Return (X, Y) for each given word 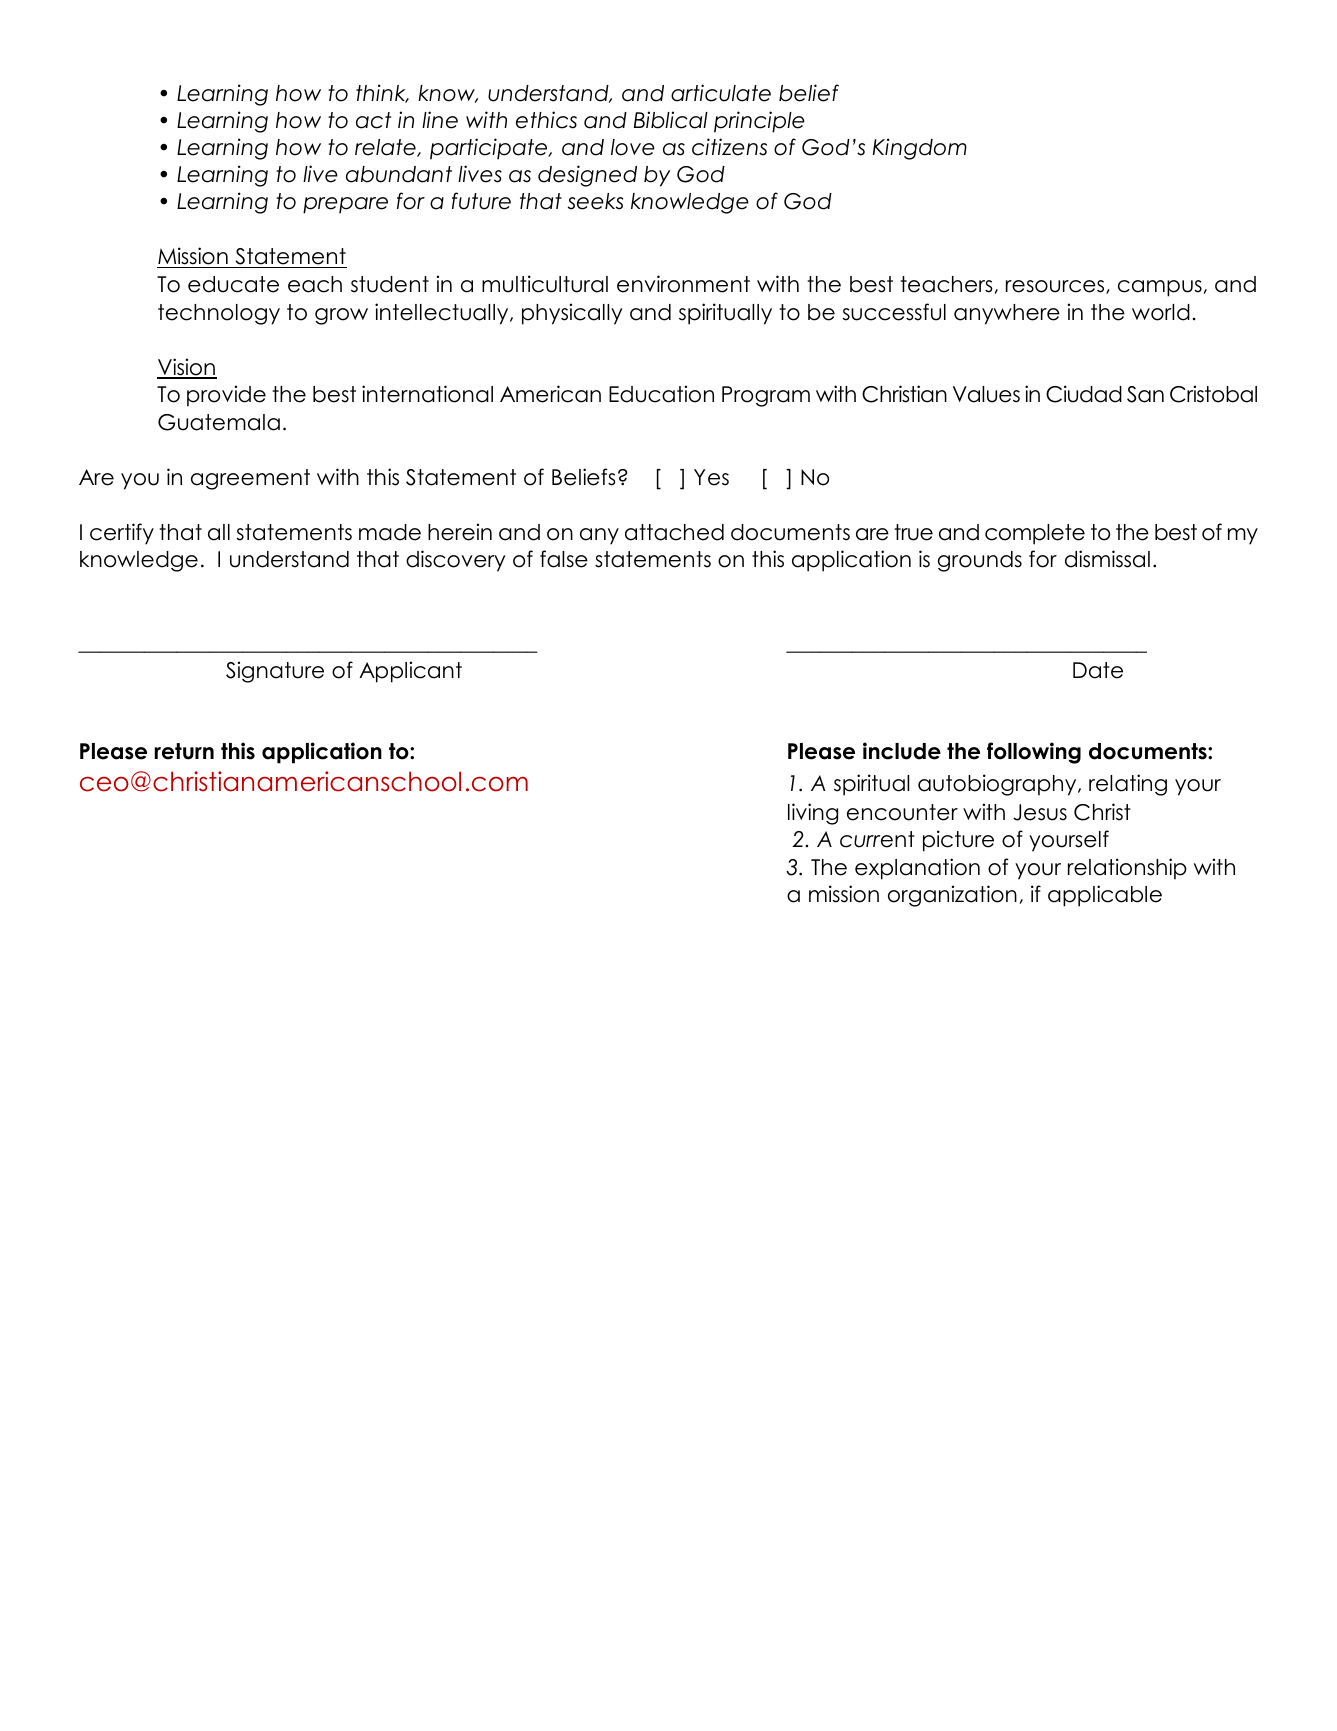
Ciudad (1084, 394)
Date (1098, 670)
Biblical (671, 120)
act (373, 120)
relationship (1127, 869)
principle (759, 122)
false (564, 559)
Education (661, 394)
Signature (275, 672)
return (184, 751)
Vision (187, 368)
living (813, 814)
